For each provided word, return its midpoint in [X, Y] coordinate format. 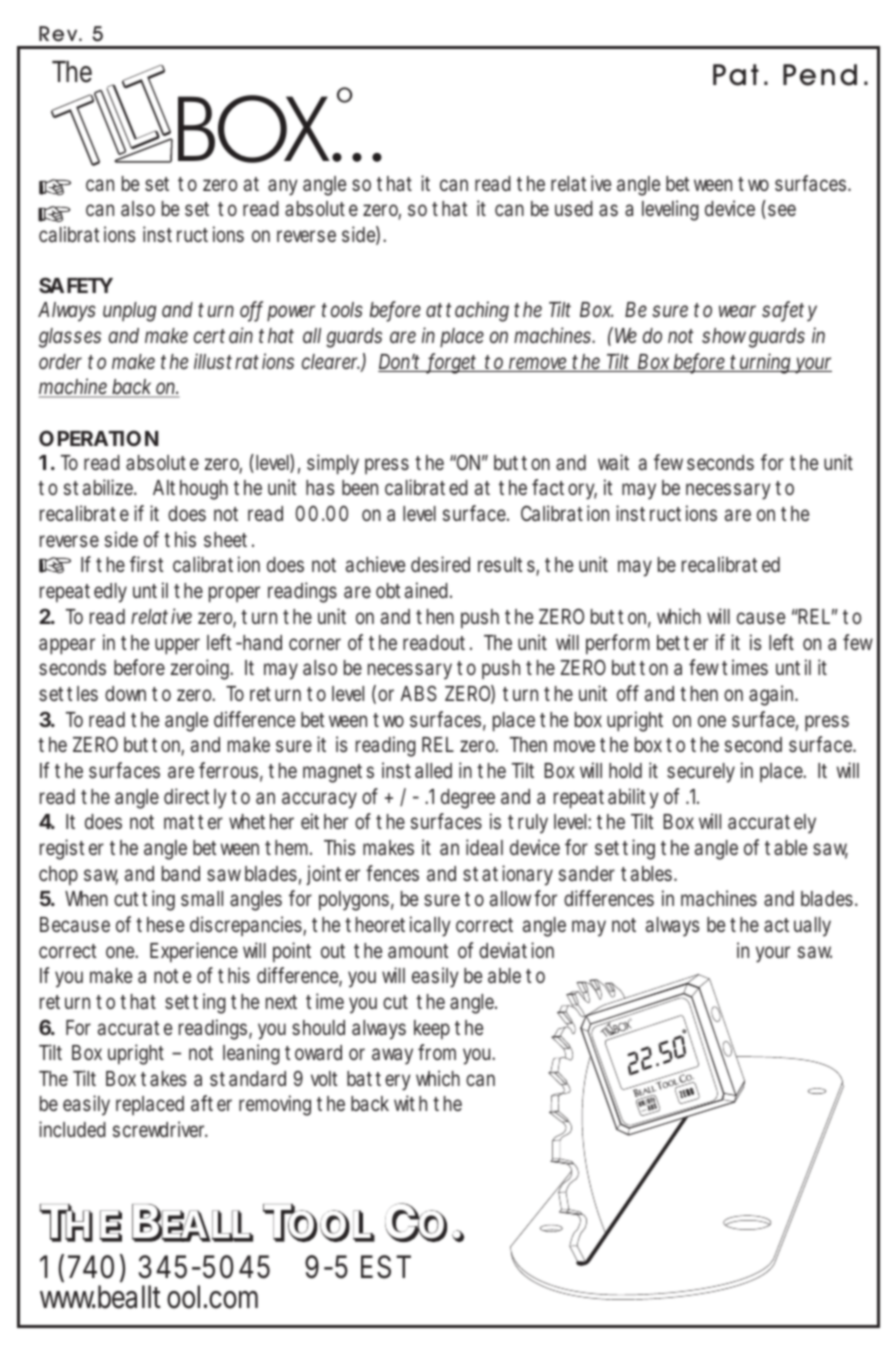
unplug [129, 312]
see [782, 210]
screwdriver [160, 1129]
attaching [467, 311]
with [410, 1103]
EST [386, 1267]
